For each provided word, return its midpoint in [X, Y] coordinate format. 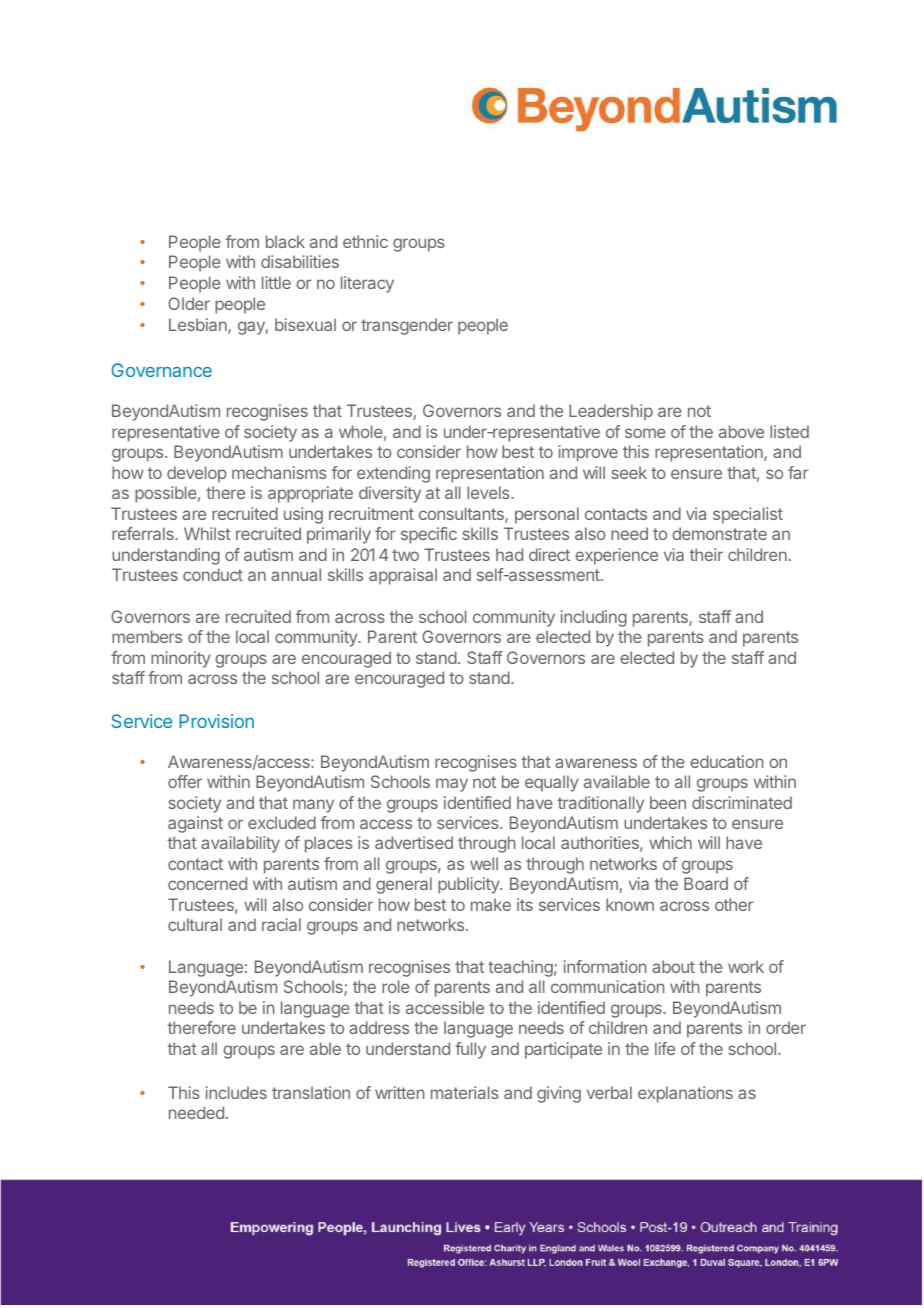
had [509, 554]
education [726, 761]
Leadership [611, 412]
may [452, 785]
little [276, 282]
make [491, 904]
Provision [216, 721]
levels [489, 492]
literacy [367, 284]
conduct [213, 574]
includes [236, 1092]
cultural [195, 924]
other [734, 904]
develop [197, 474]
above [741, 431]
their [706, 554]
